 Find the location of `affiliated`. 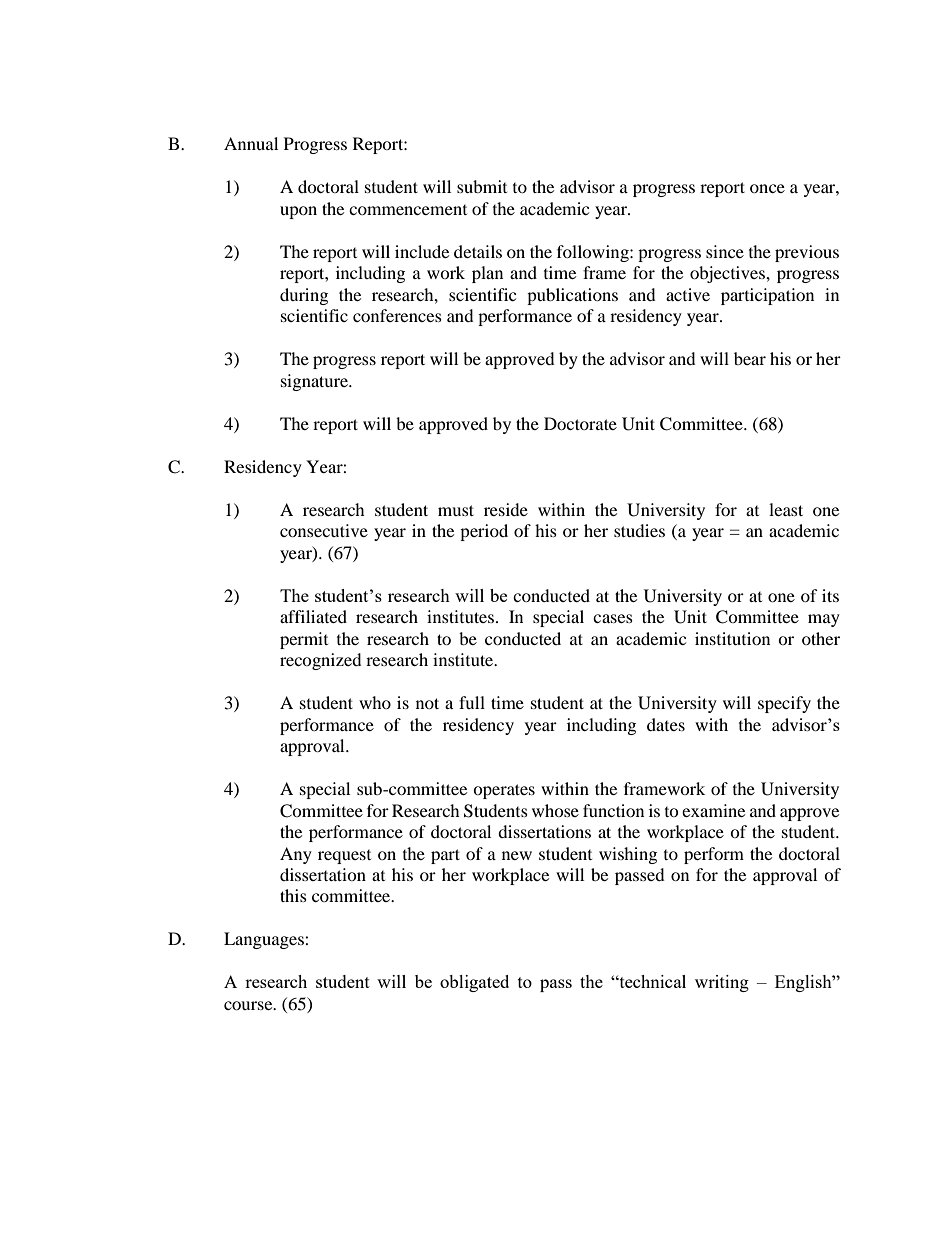

affiliated is located at coordinates (313, 616).
